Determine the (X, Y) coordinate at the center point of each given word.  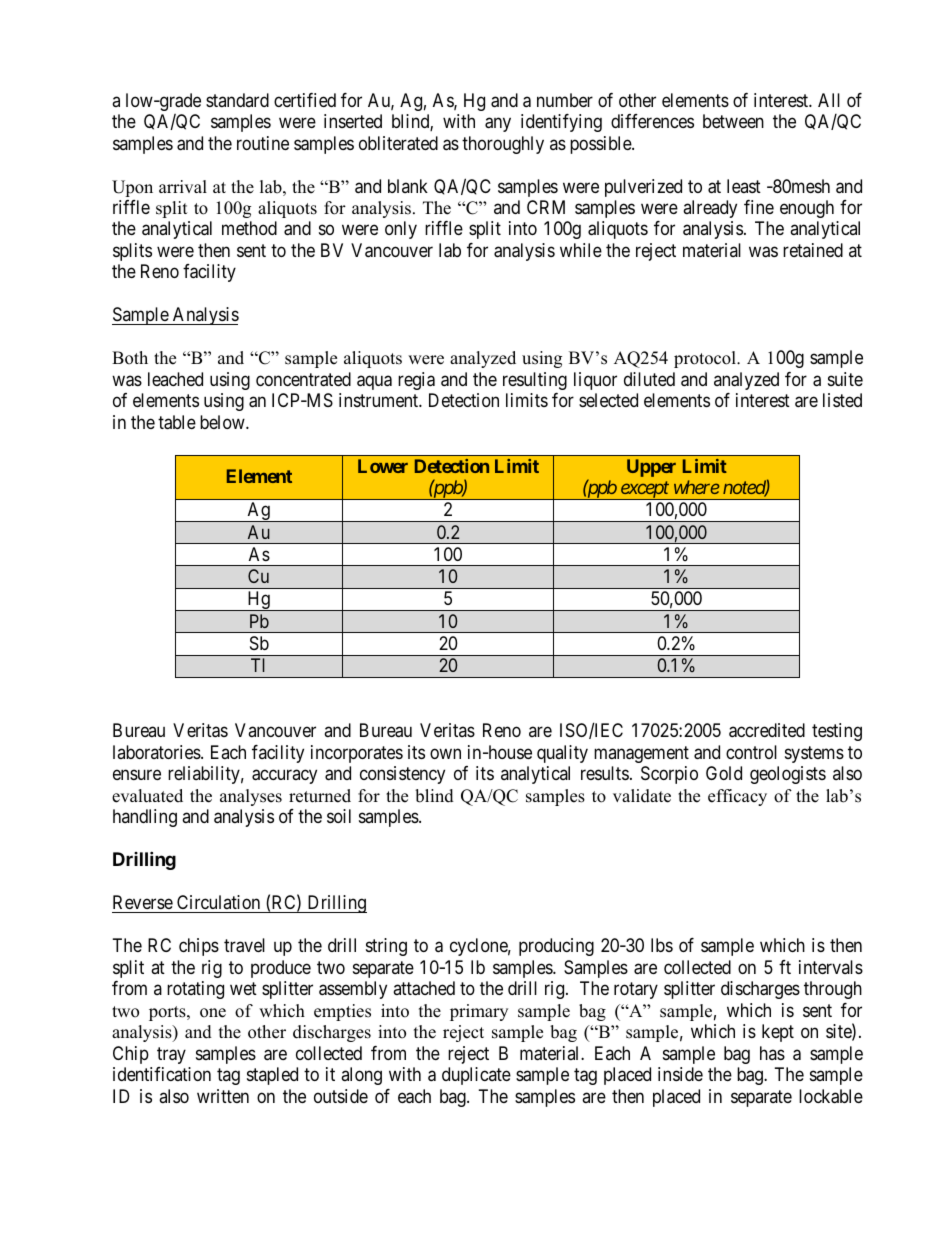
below (223, 422)
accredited (767, 730)
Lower (383, 466)
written (223, 1096)
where (697, 487)
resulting (535, 381)
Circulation (218, 902)
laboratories (157, 752)
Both (130, 358)
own (445, 753)
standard (237, 100)
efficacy (737, 797)
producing (556, 947)
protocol (706, 359)
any (498, 124)
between (733, 121)
